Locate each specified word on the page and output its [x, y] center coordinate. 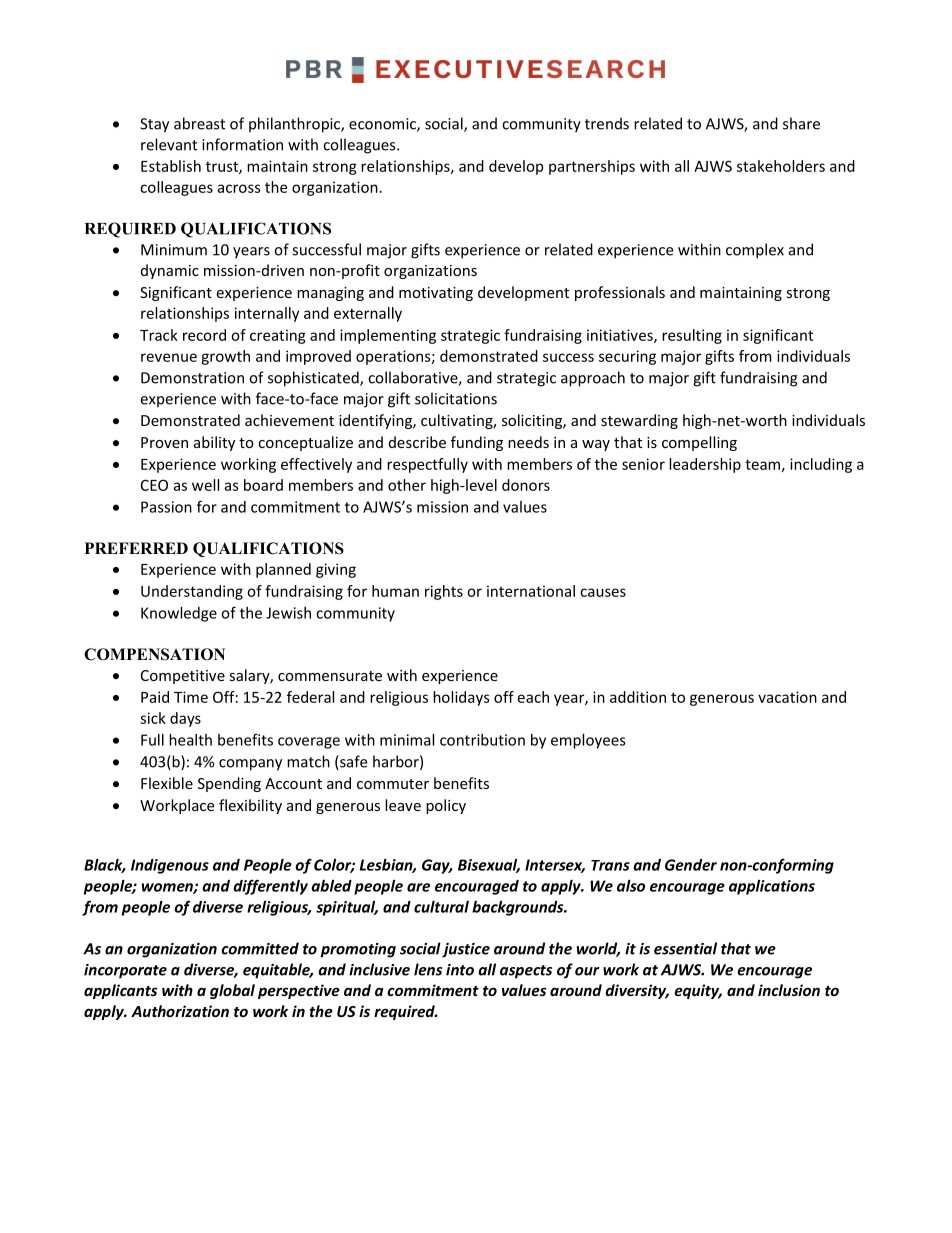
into [460, 970]
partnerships [592, 167]
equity [698, 991]
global [232, 991]
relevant [169, 144]
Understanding [192, 592]
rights [444, 592]
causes [603, 592]
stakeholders [781, 166]
